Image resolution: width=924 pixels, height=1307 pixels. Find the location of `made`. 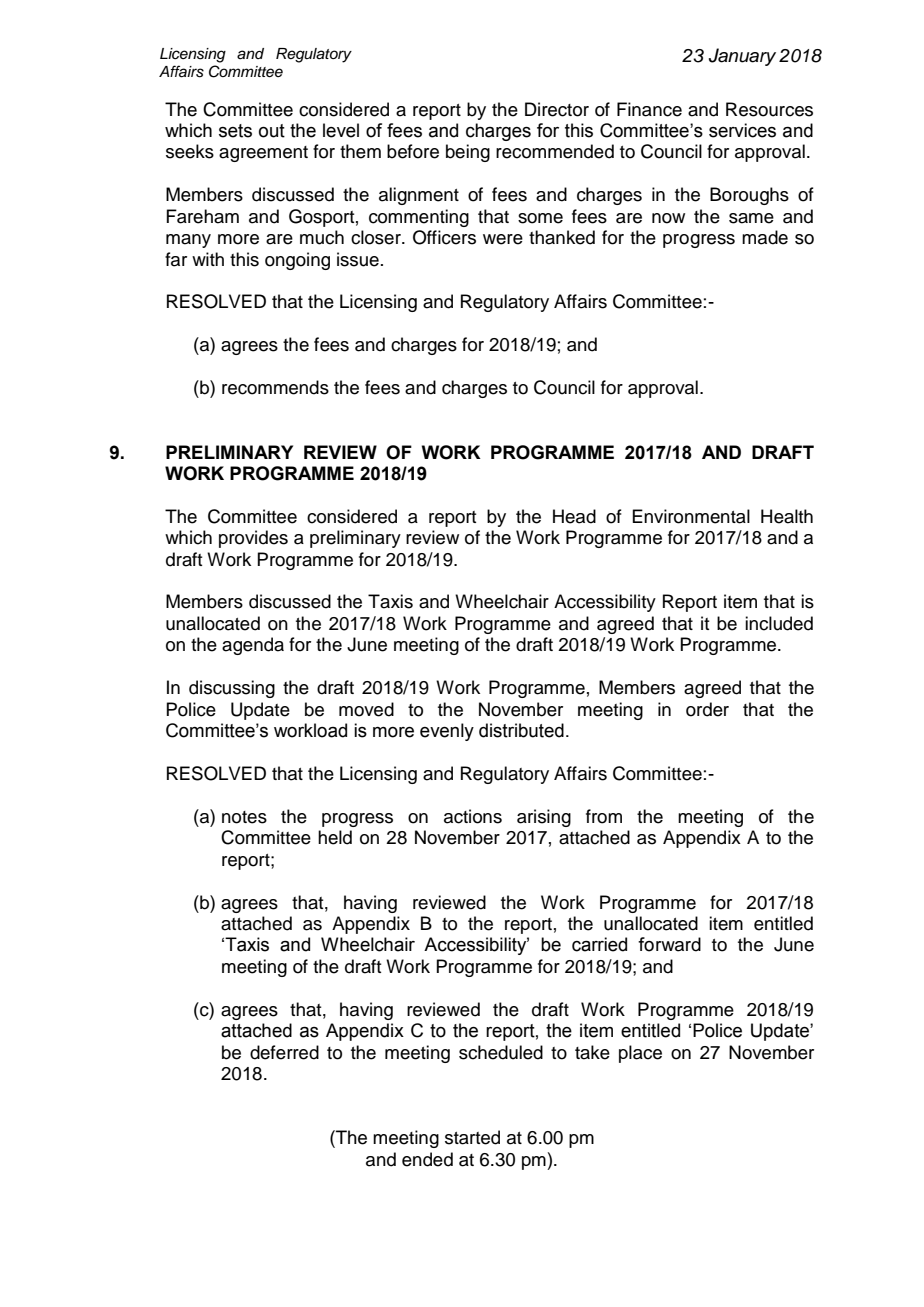

made is located at coordinates (765, 237).
